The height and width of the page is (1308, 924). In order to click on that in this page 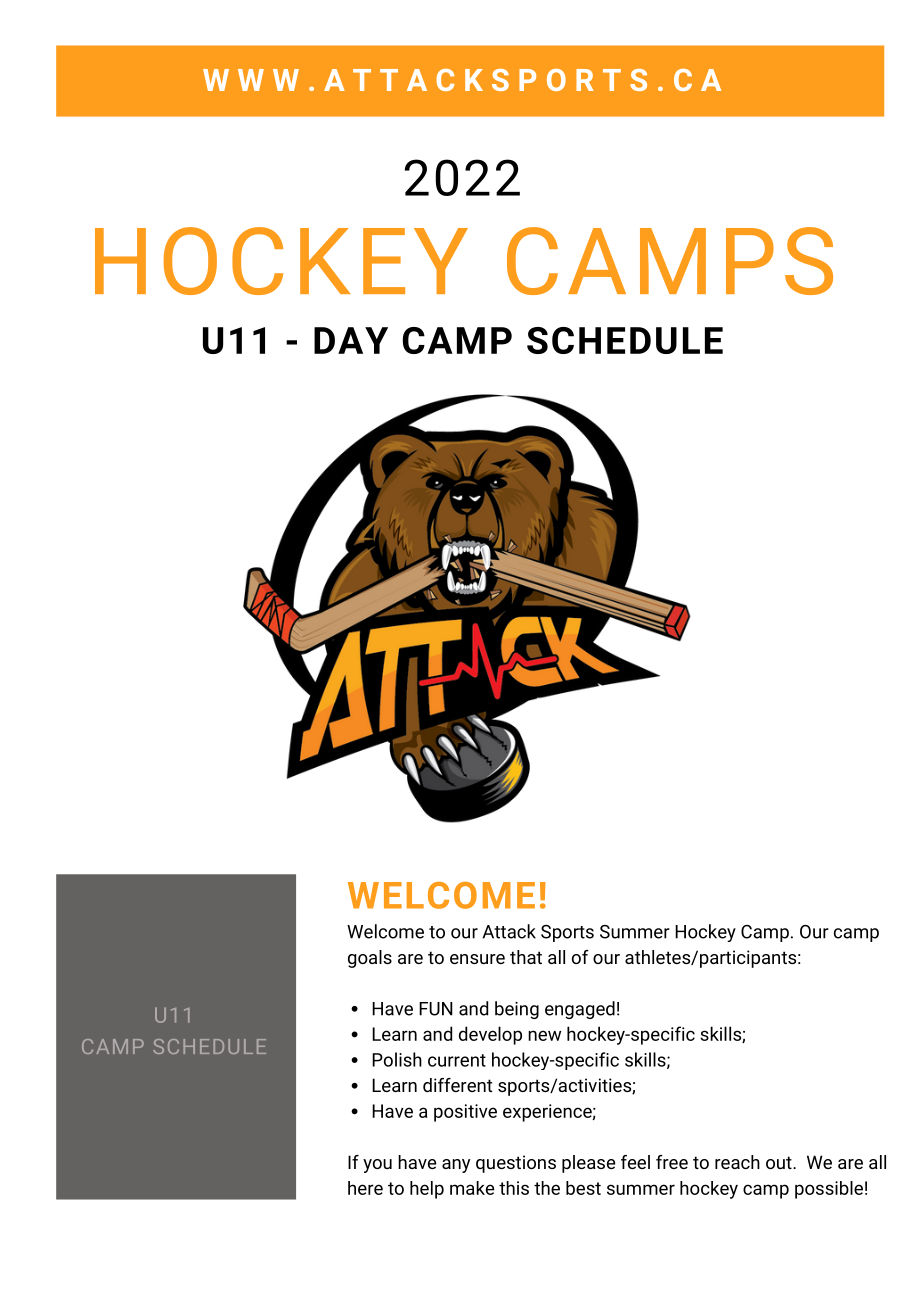, I will do `click(526, 957)`.
